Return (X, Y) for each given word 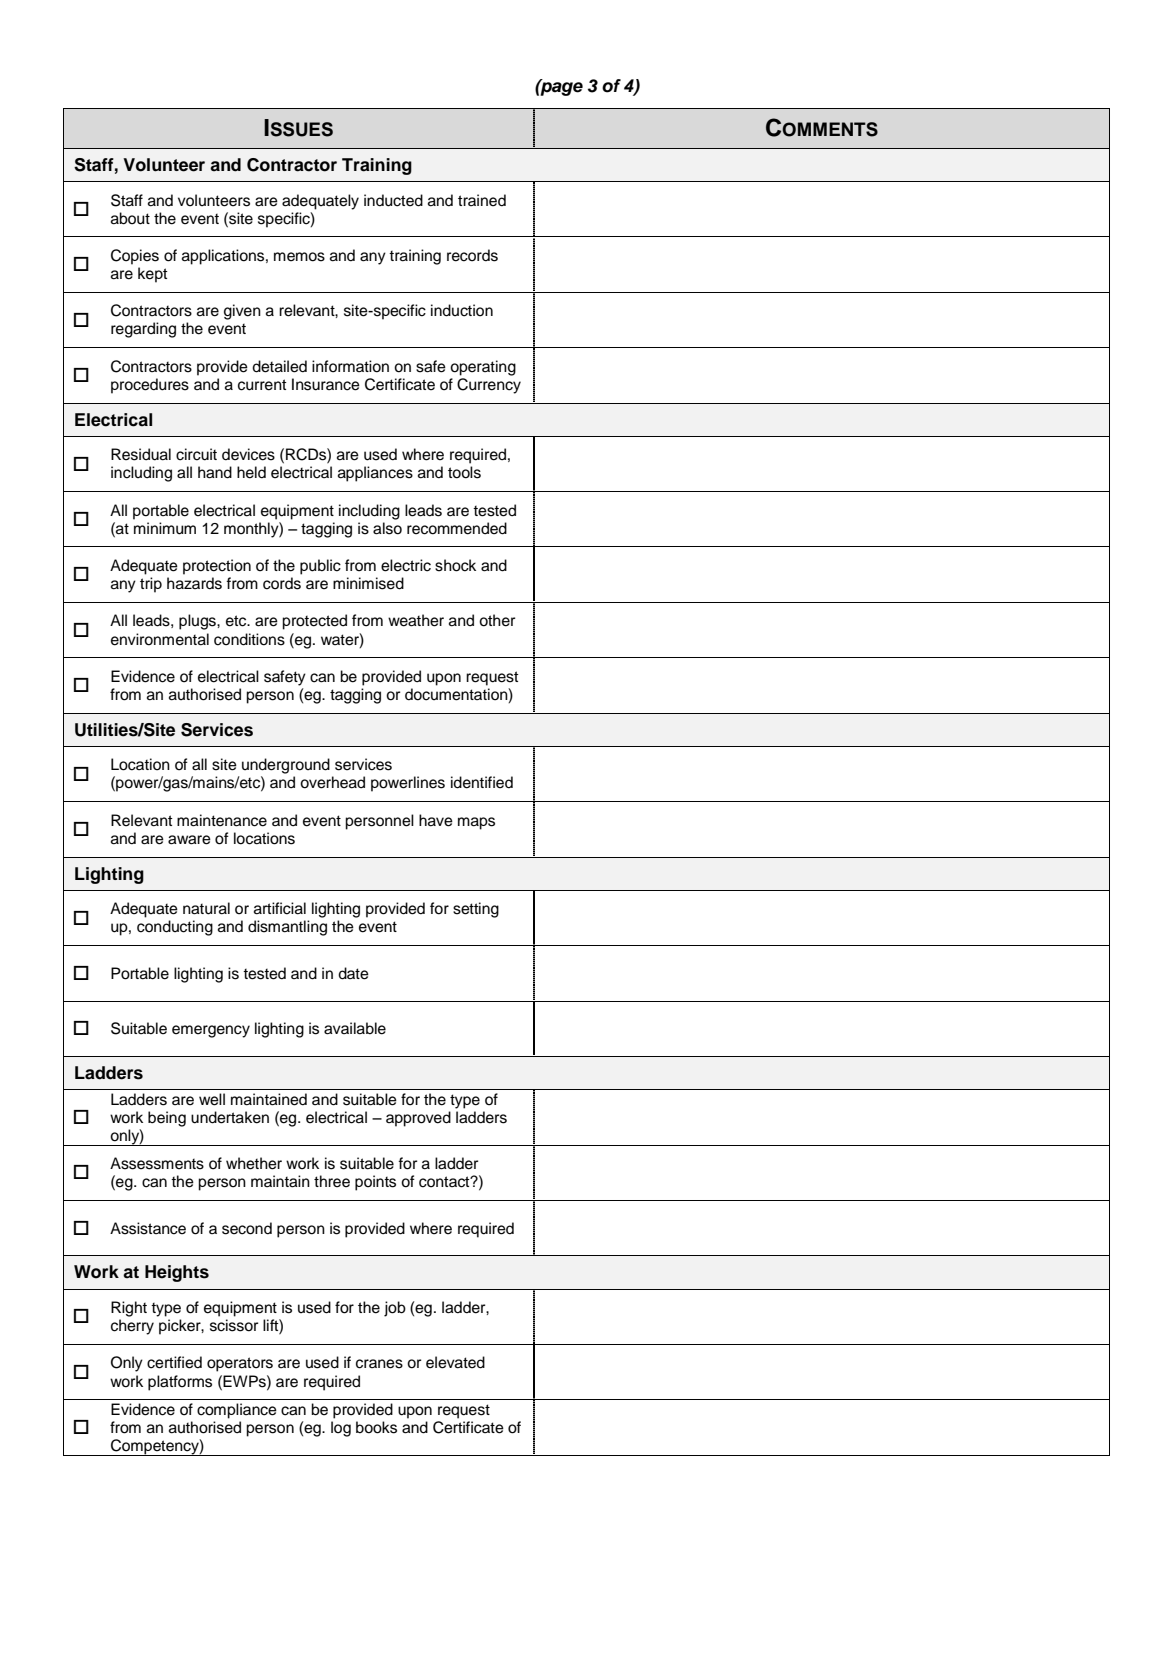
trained (482, 200)
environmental (160, 639)
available (355, 1028)
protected (314, 622)
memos (299, 257)
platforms (180, 1383)
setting (476, 910)
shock (455, 565)
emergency (211, 1031)
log (341, 1429)
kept (153, 275)
